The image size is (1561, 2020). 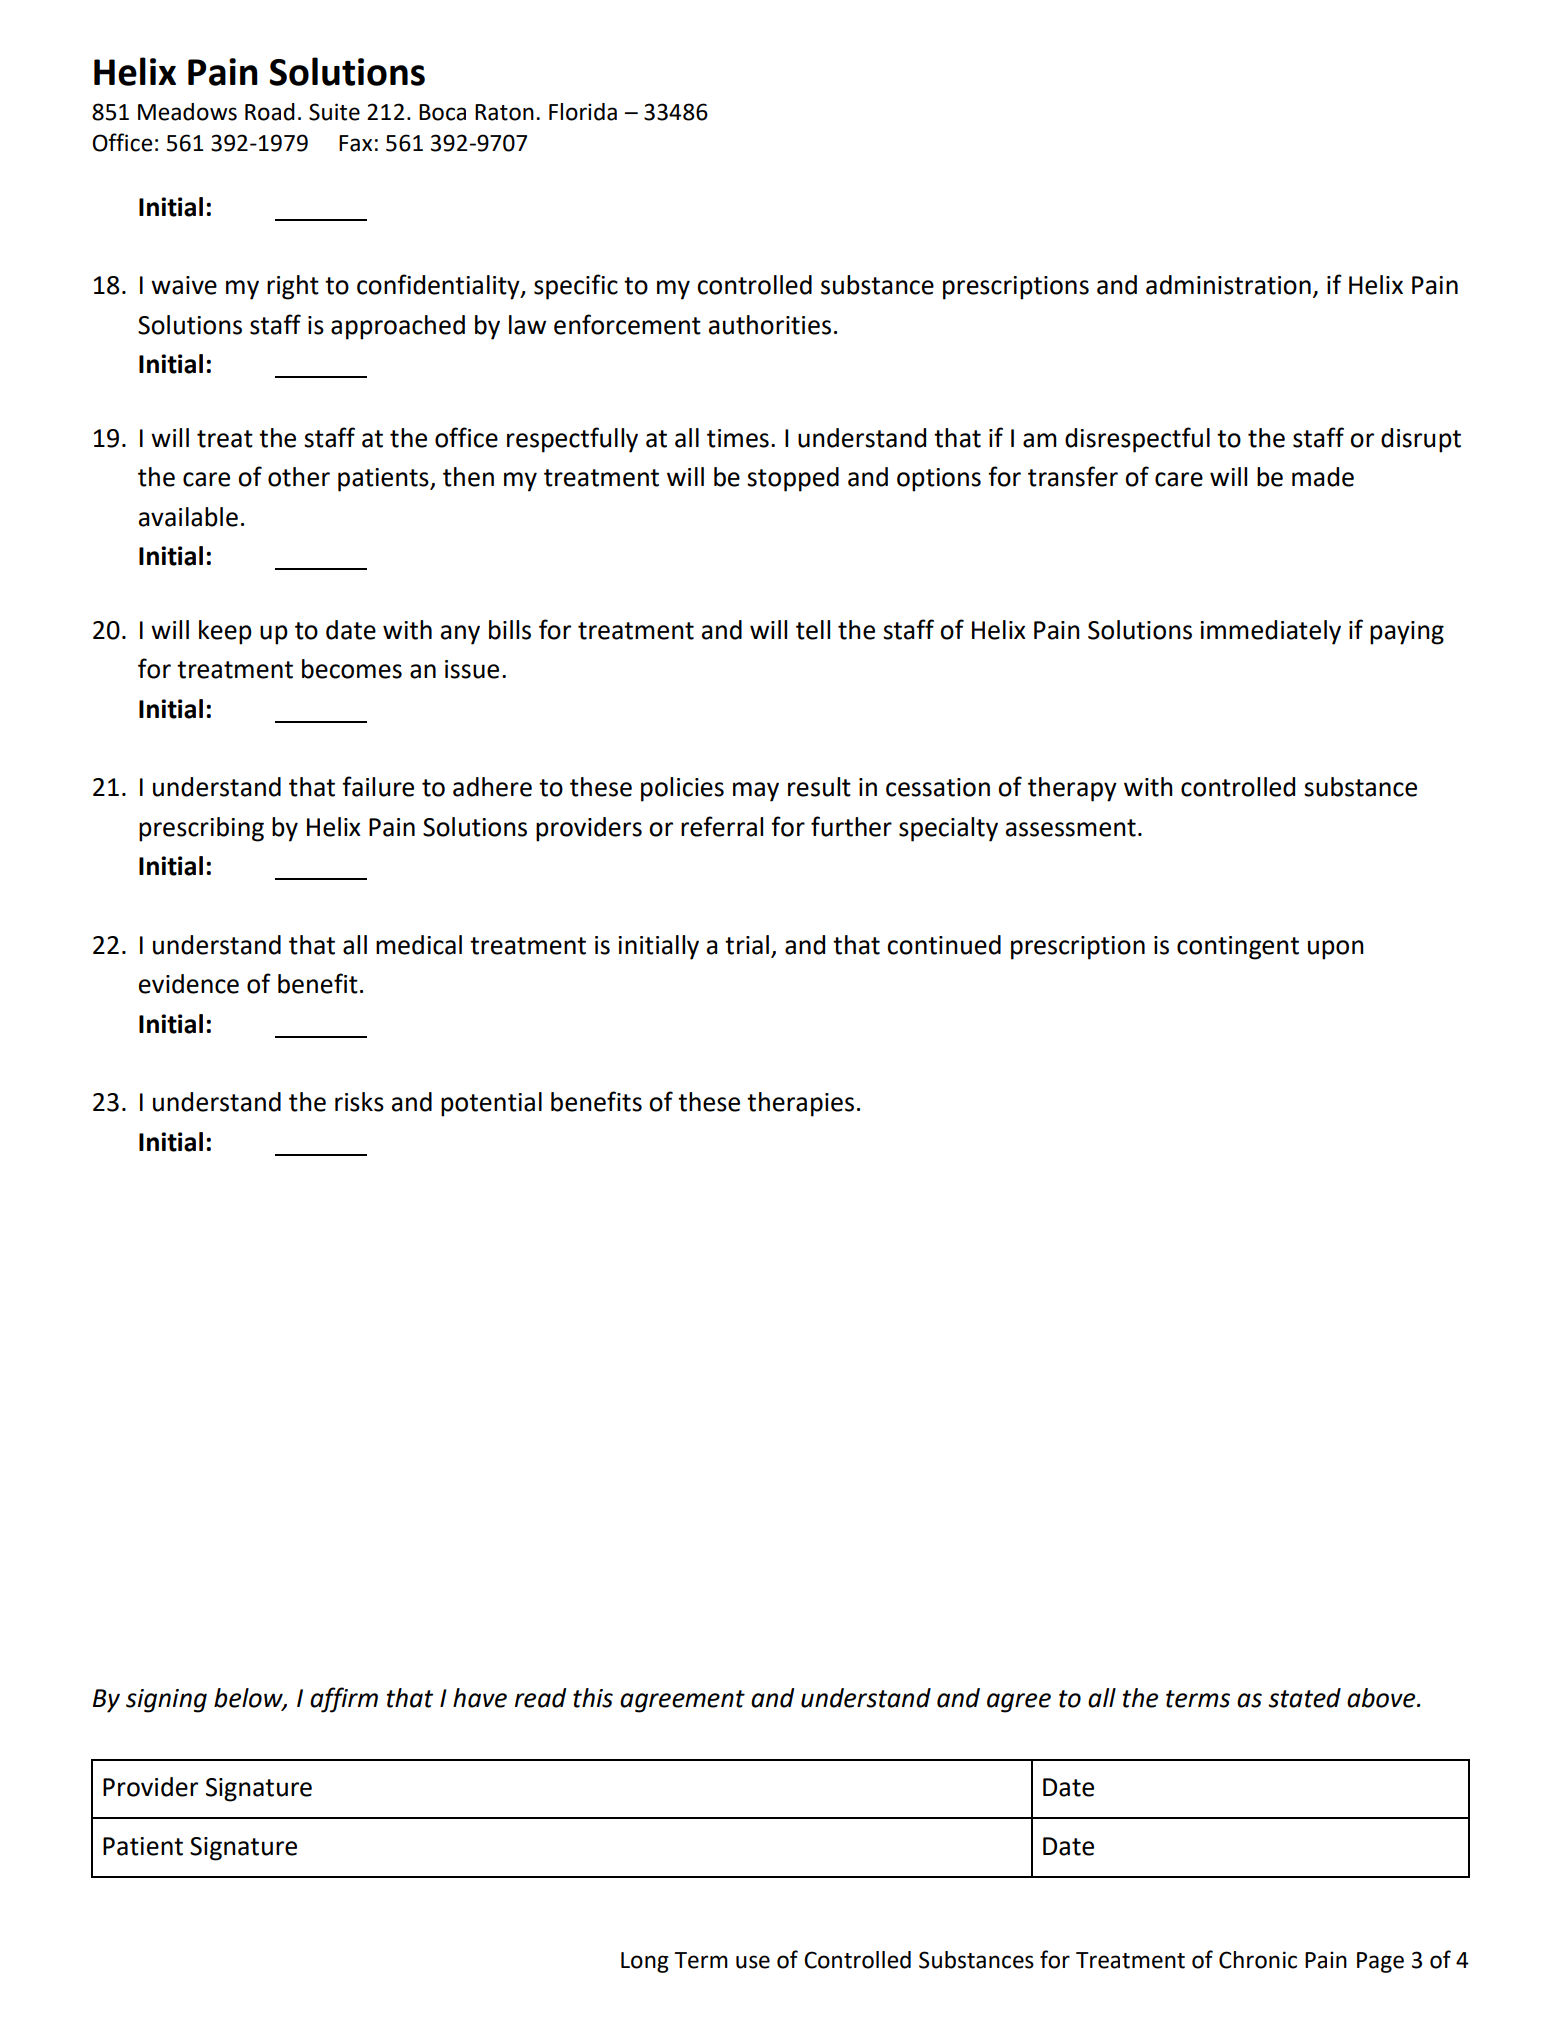 I want to click on use, so click(x=753, y=1962).
